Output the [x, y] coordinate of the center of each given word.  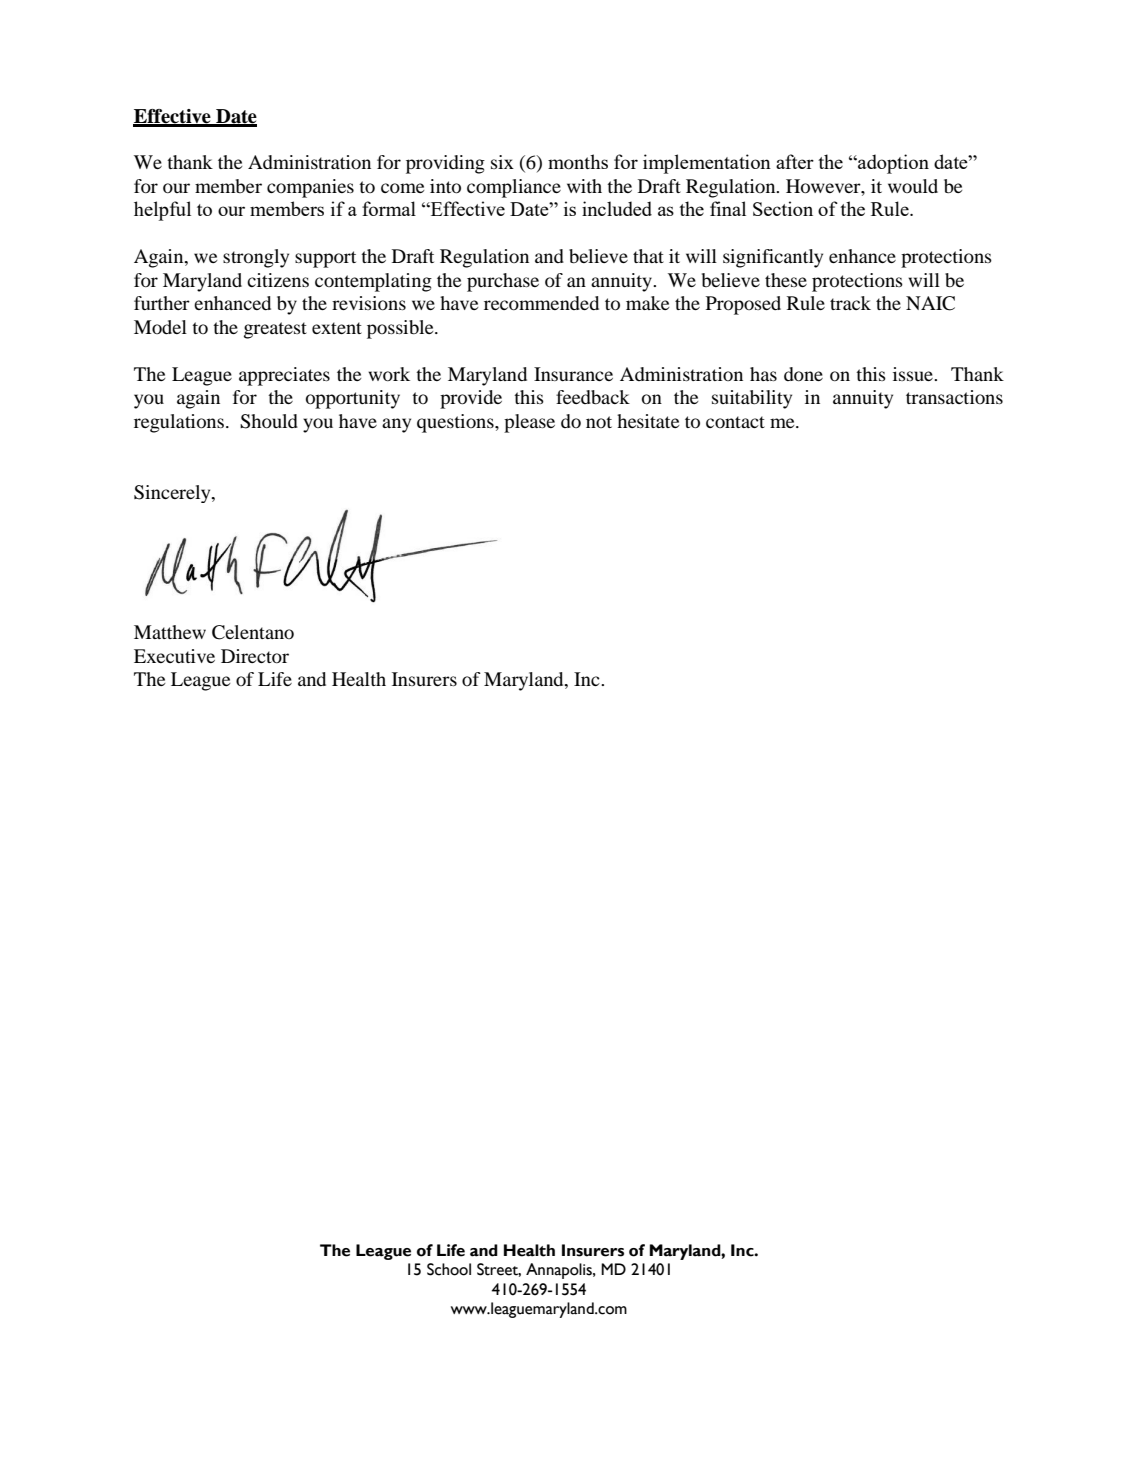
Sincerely [173, 494]
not [599, 422]
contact [735, 422]
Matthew [170, 632]
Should [269, 421]
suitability [752, 399]
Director [255, 656]
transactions [954, 397]
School [449, 1269]
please [529, 423]
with [584, 186]
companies [310, 188]
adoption [892, 164]
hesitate [648, 421]
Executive [174, 656]
